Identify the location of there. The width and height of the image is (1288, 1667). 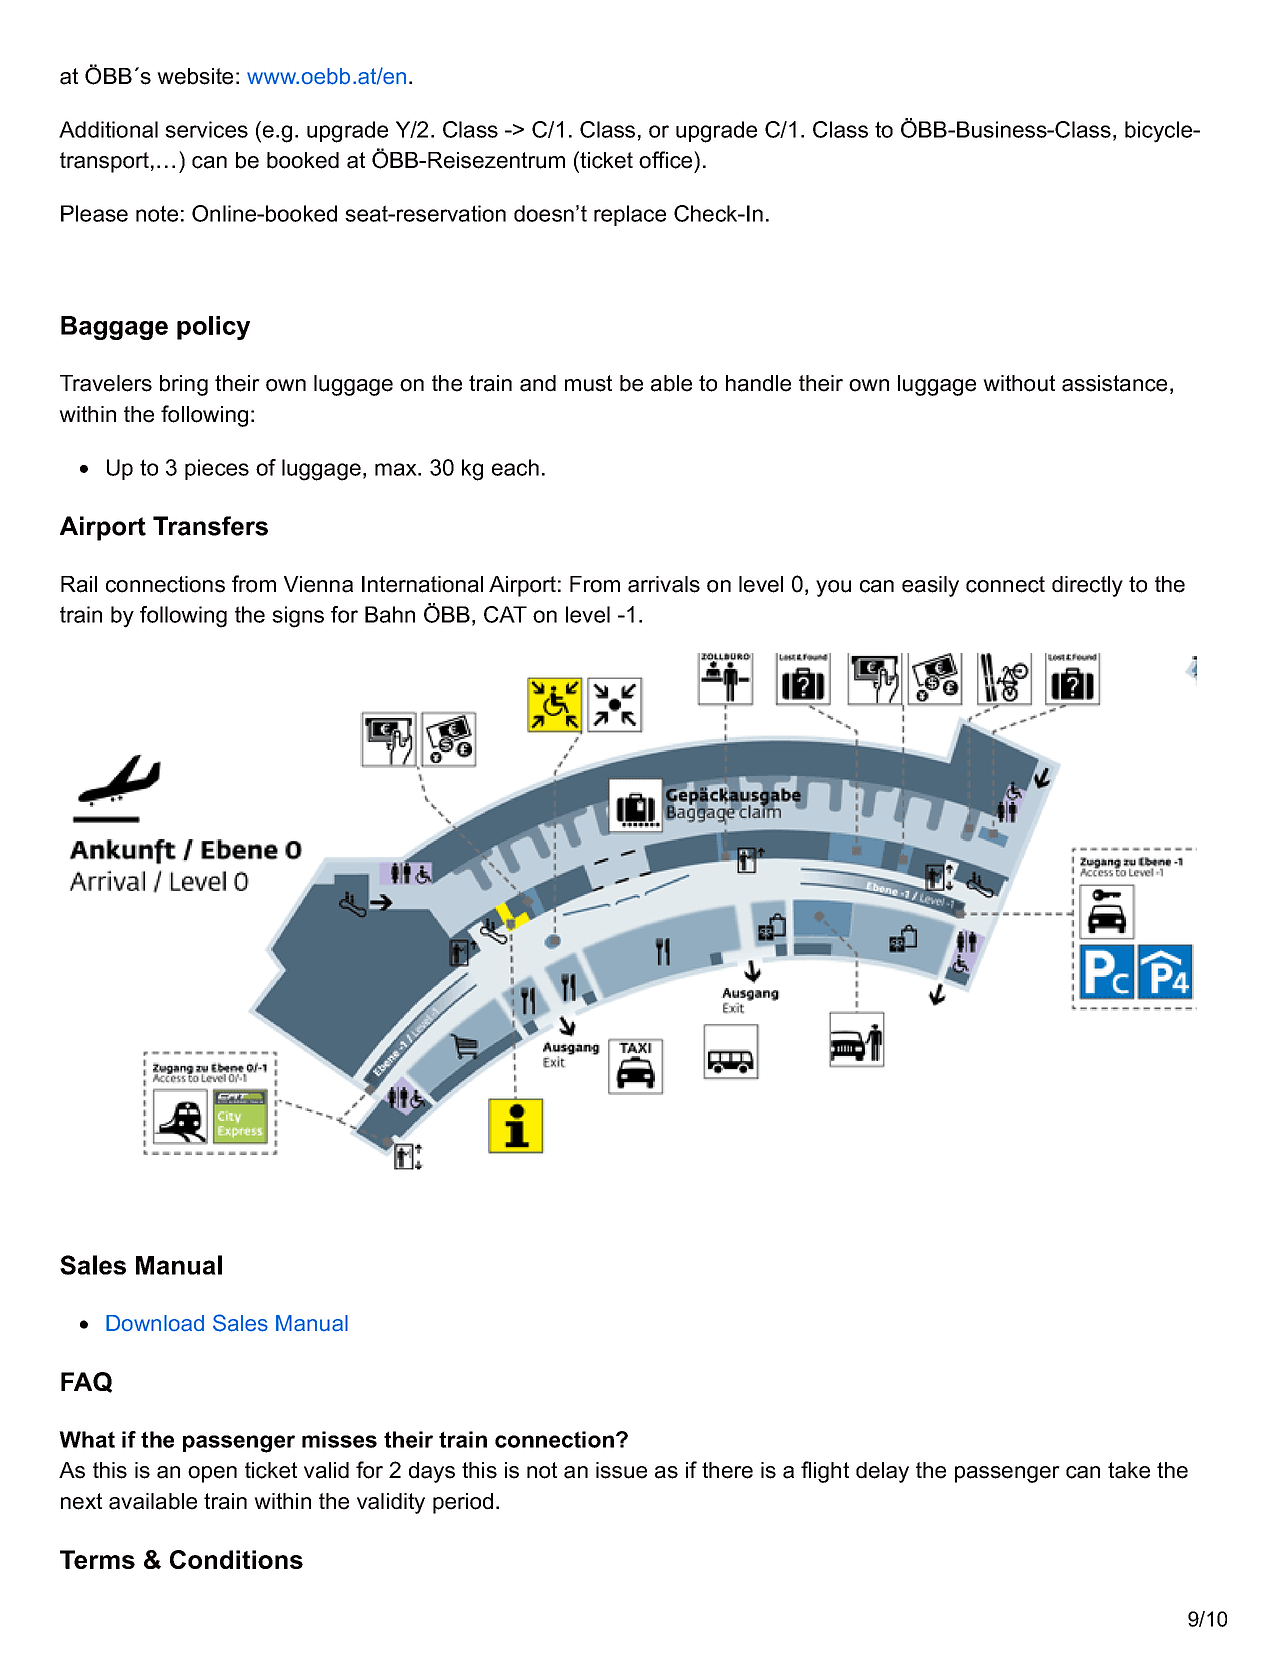
(727, 1470).
